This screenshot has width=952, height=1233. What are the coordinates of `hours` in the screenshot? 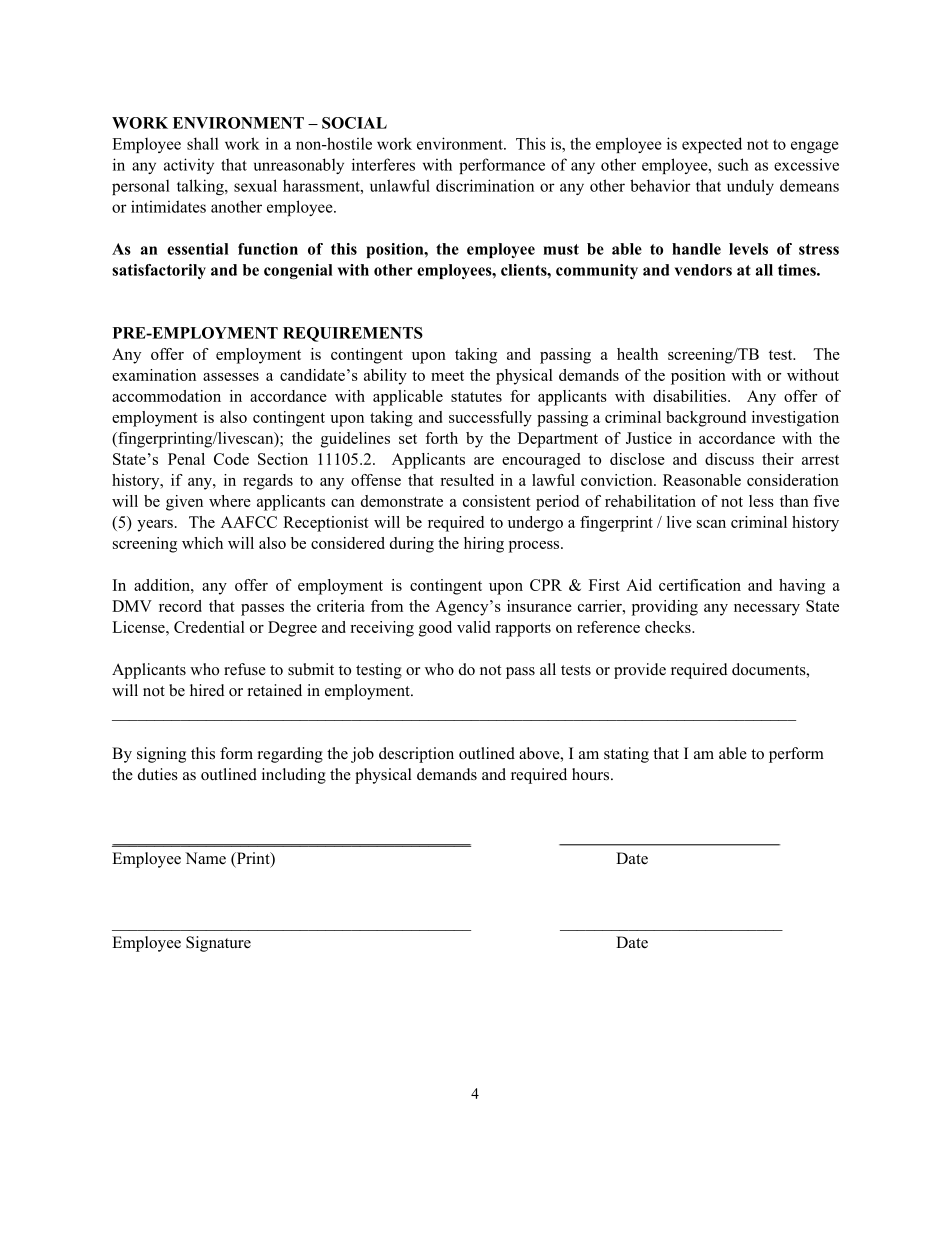 It's located at (592, 774).
